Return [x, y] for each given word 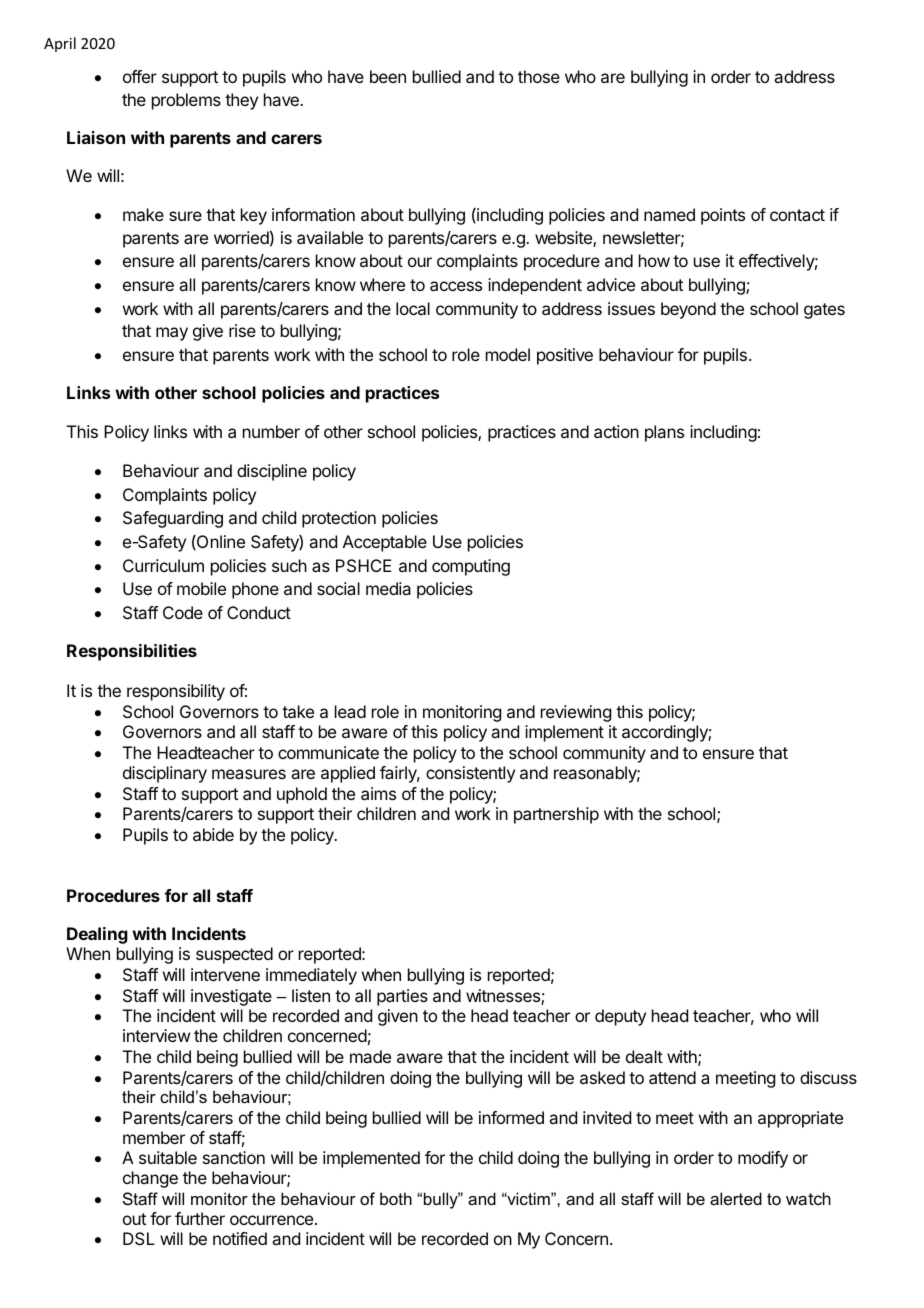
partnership [556, 815]
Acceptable [385, 543]
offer [140, 76]
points [723, 216]
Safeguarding [173, 519]
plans [664, 433]
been [388, 76]
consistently [470, 774]
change [150, 1179]
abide [213, 834]
